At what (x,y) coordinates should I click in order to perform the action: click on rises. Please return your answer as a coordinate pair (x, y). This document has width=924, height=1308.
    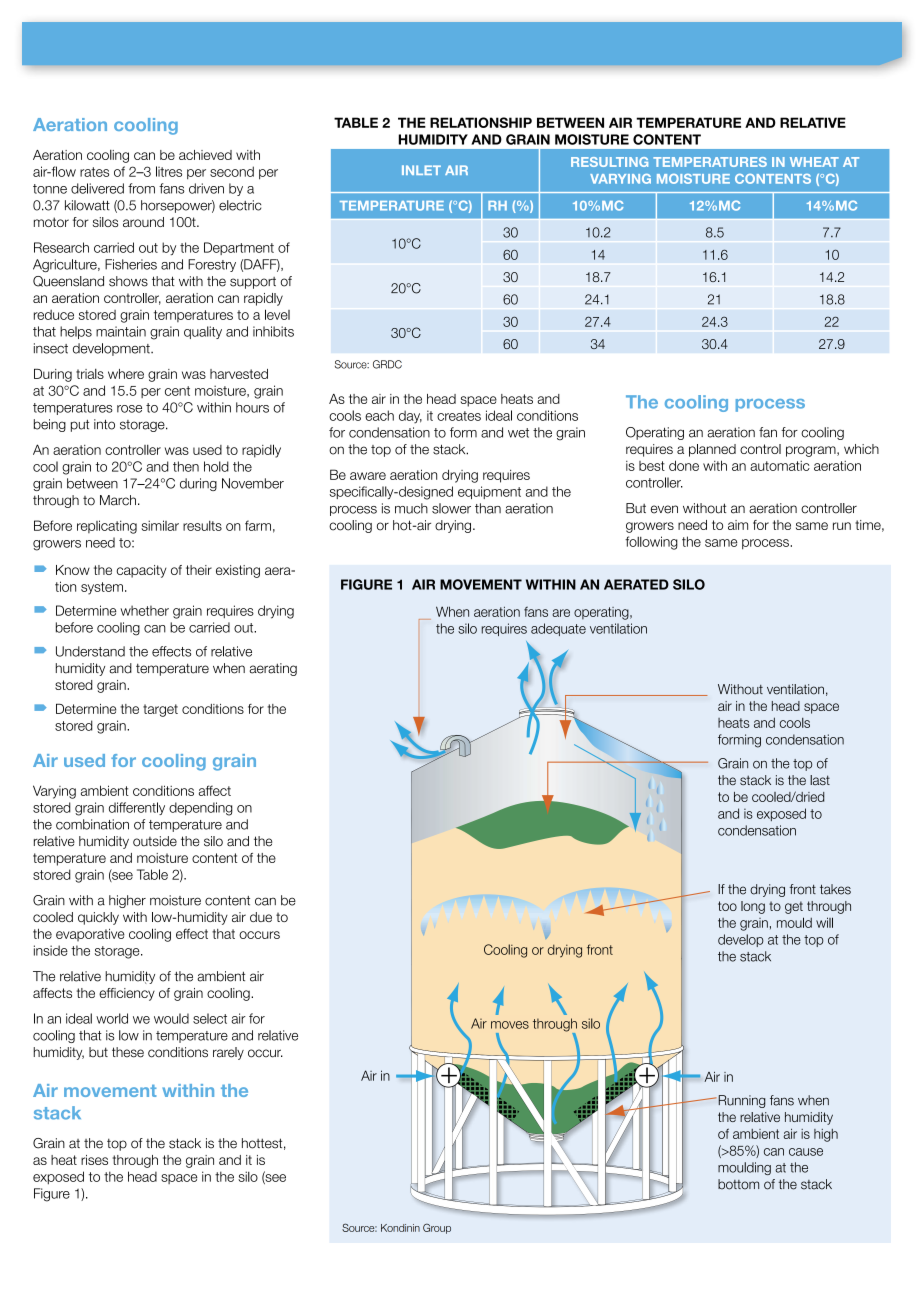
    Looking at the image, I should click on (94, 1160).
